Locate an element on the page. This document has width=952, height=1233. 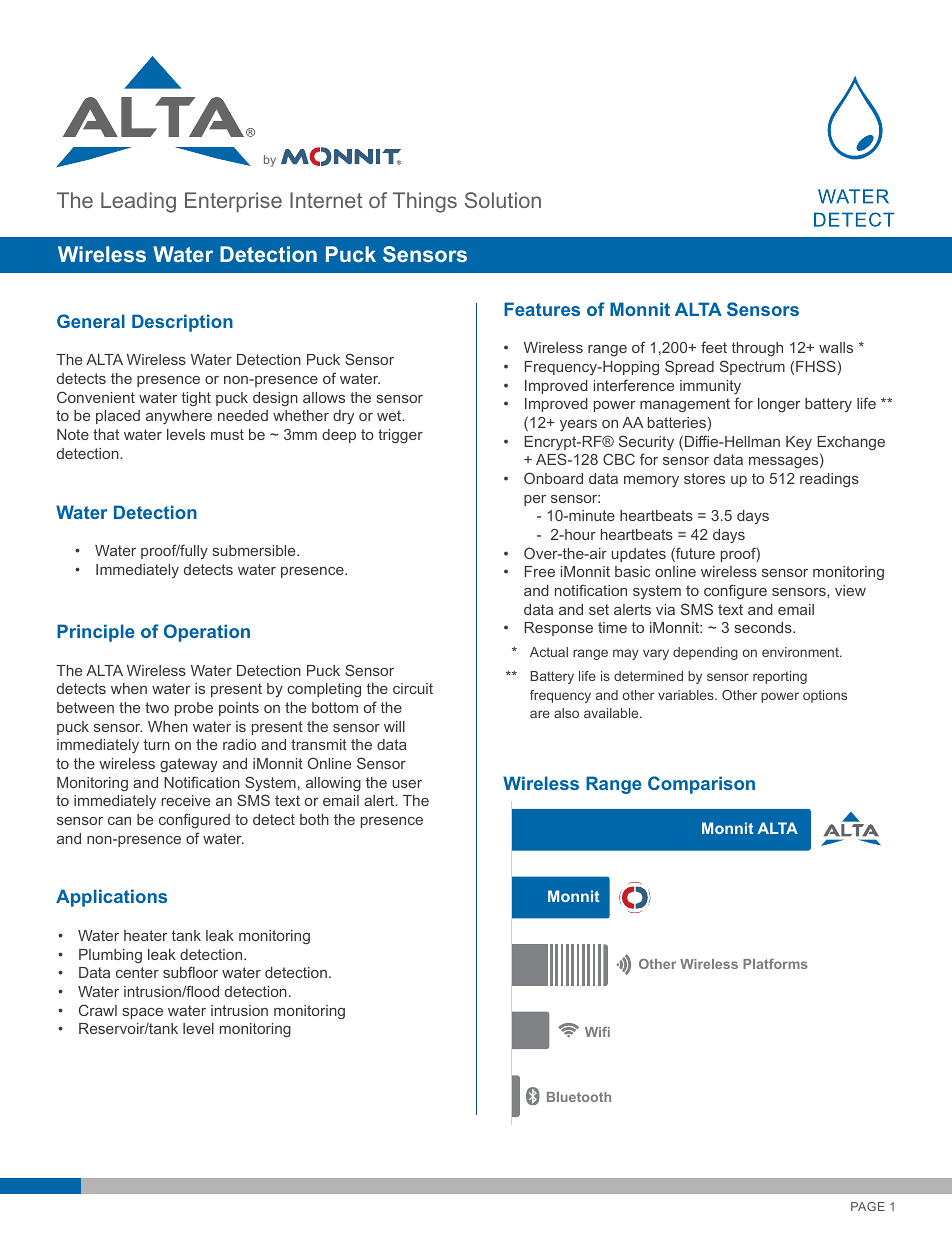
user is located at coordinates (407, 784).
